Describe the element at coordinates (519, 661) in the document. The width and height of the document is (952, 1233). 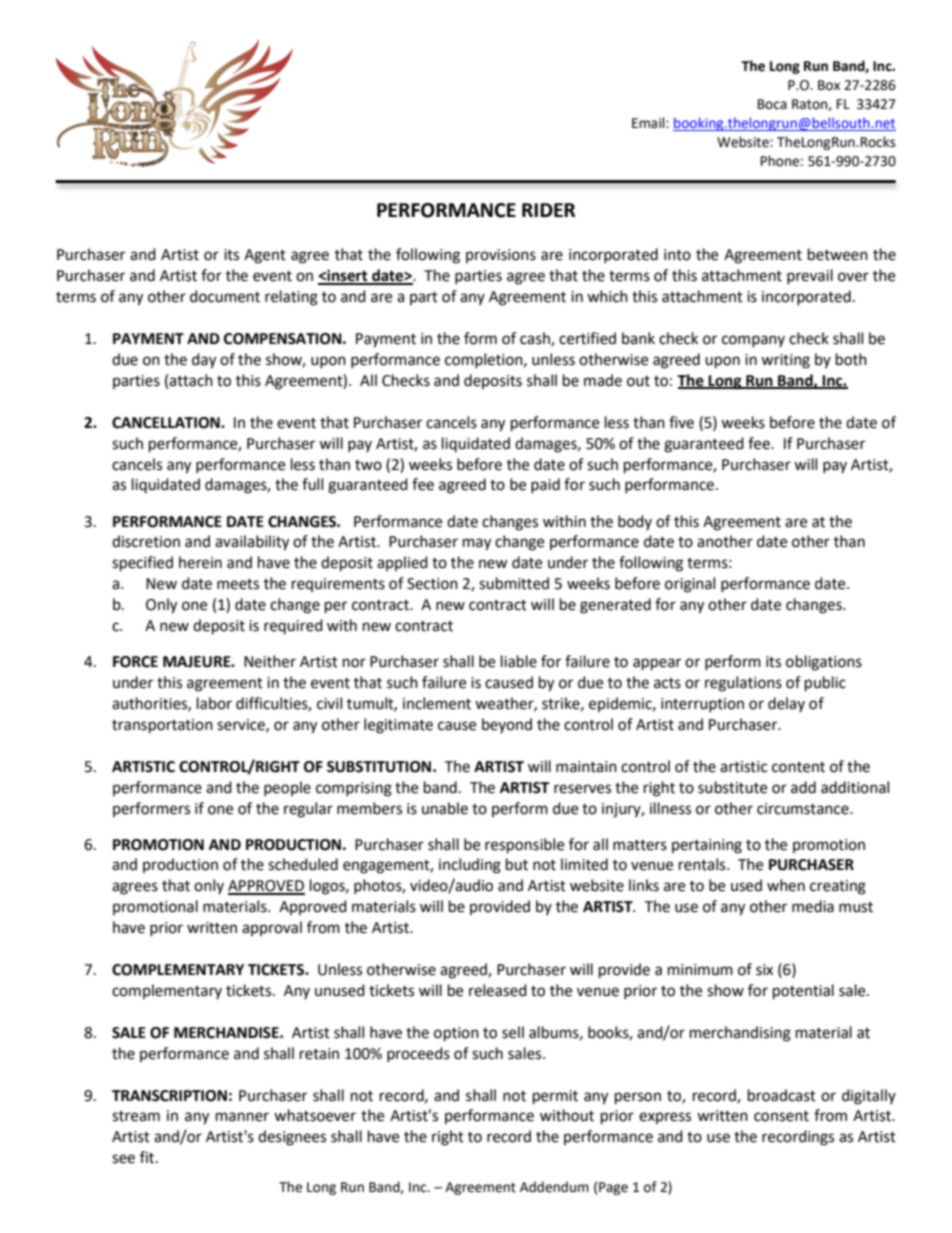
I see `liable` at that location.
